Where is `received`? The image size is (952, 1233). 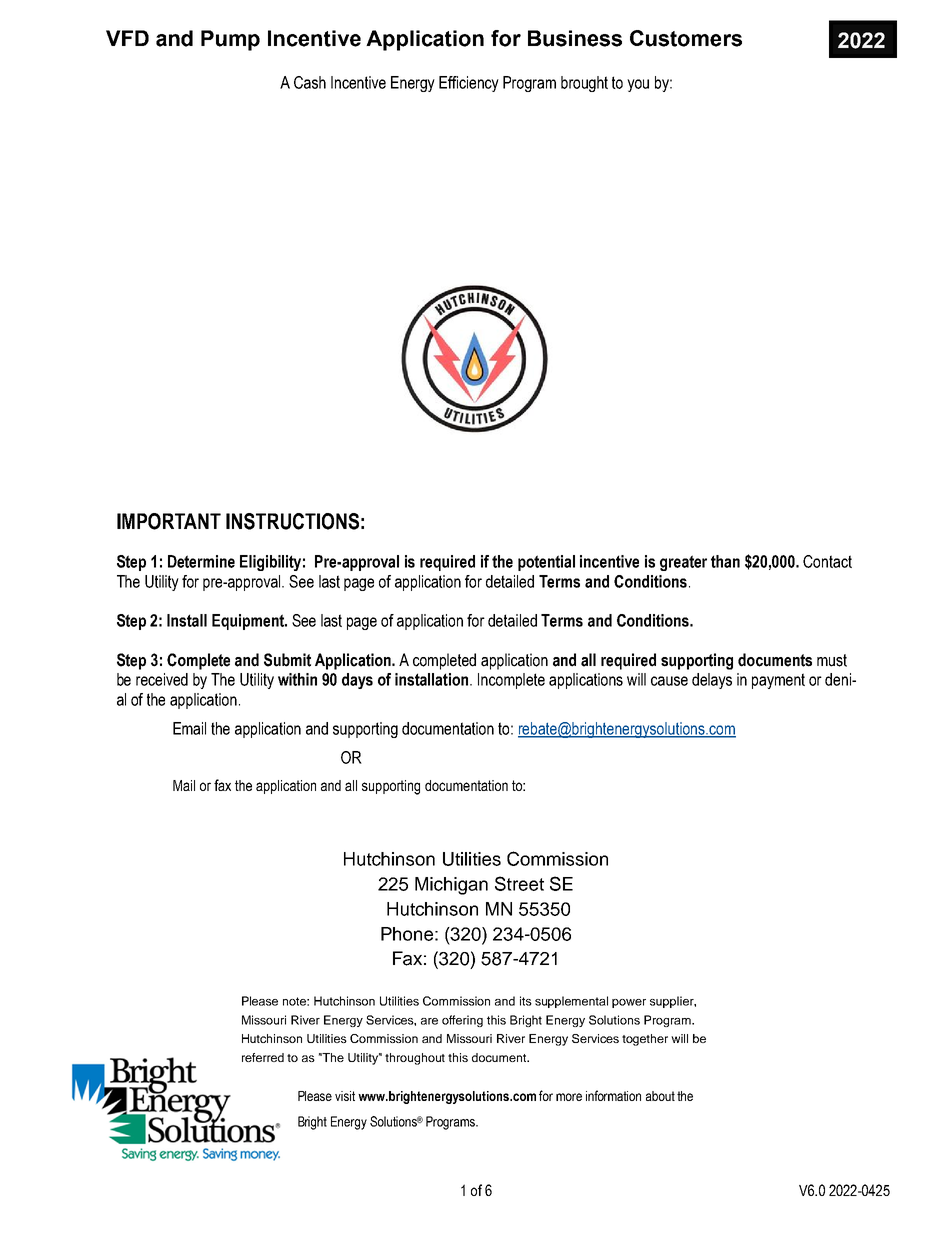 received is located at coordinates (162, 679).
